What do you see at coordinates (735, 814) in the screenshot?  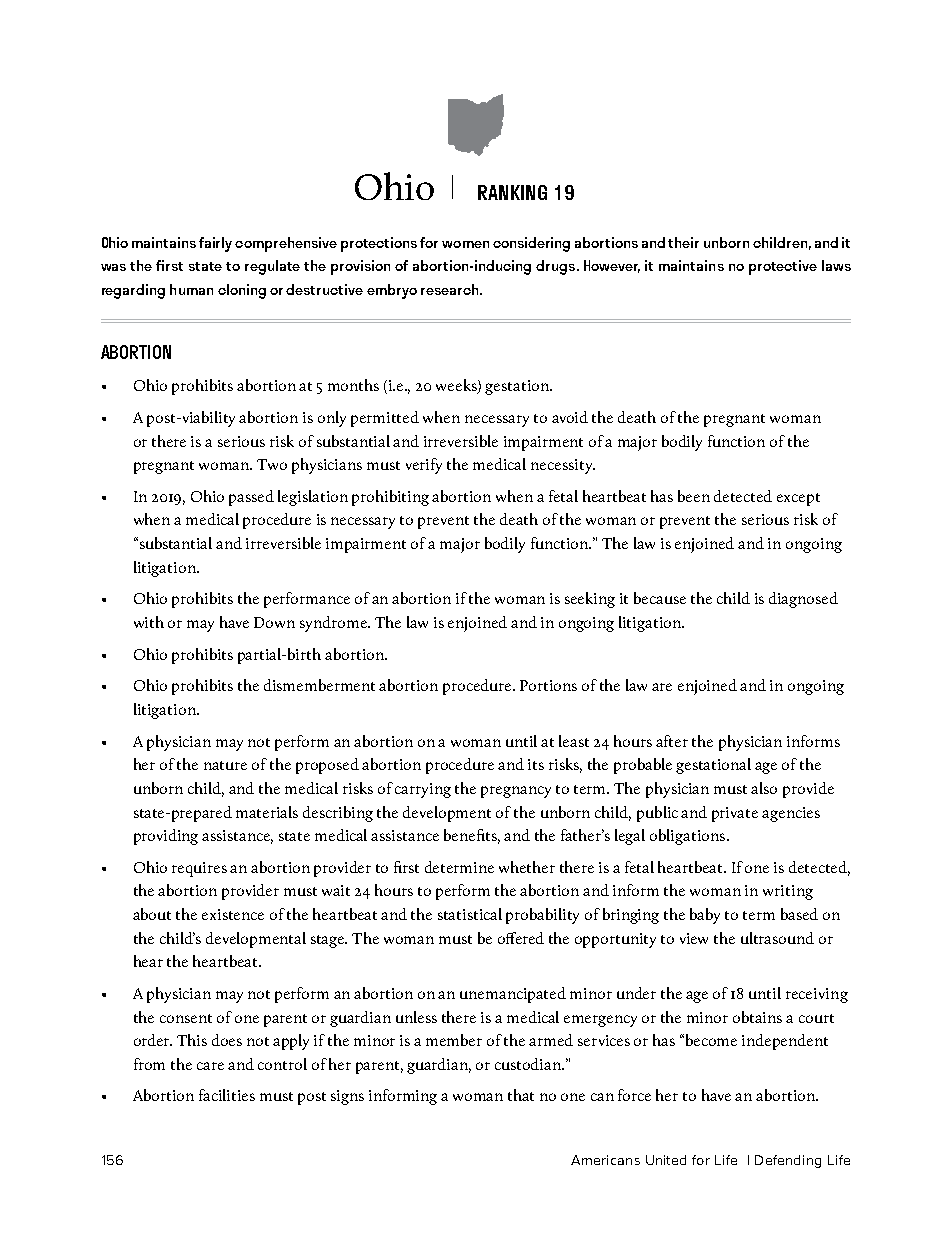 I see `private` at bounding box center [735, 814].
